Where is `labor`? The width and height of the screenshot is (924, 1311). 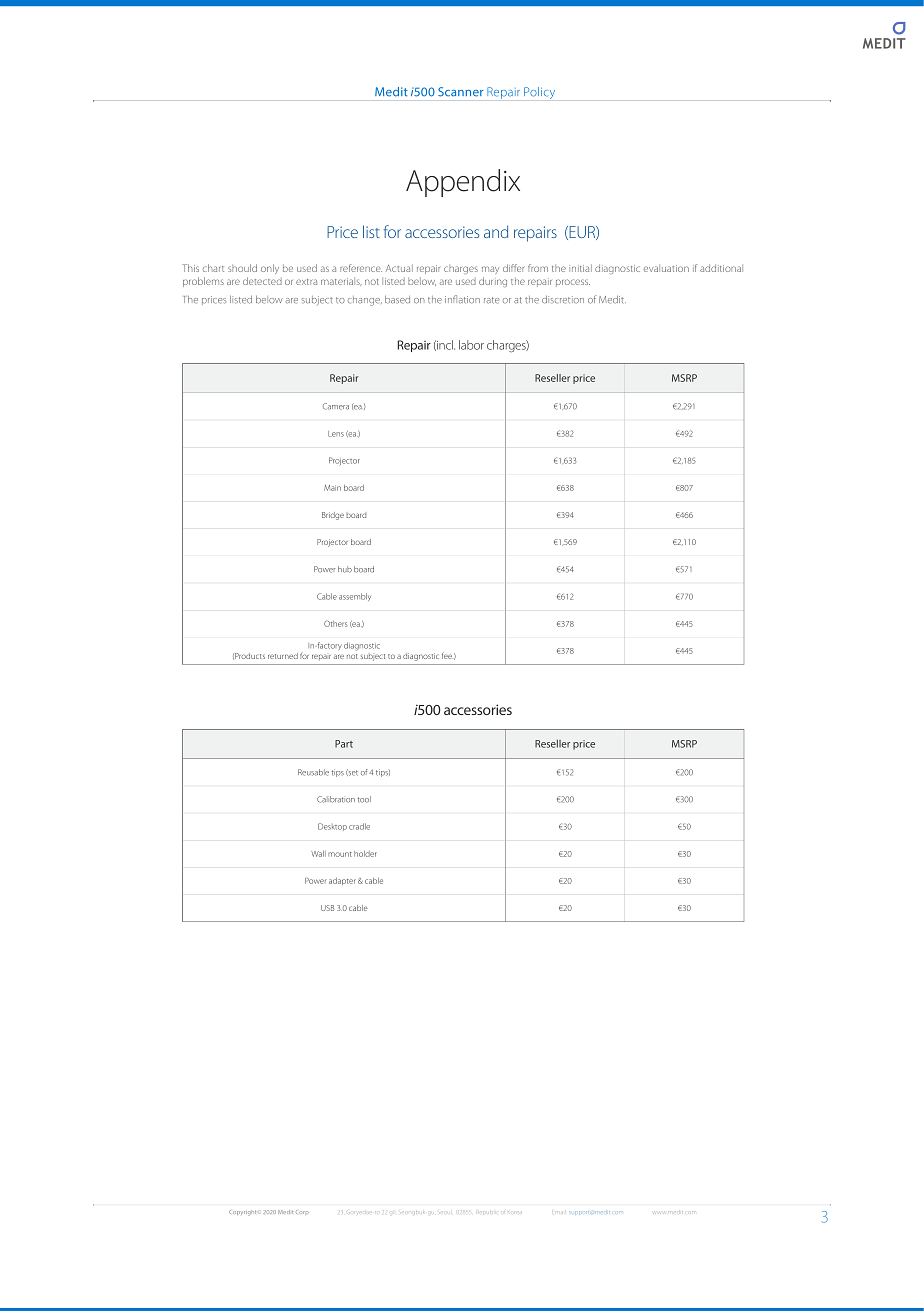 labor is located at coordinates (471, 345).
